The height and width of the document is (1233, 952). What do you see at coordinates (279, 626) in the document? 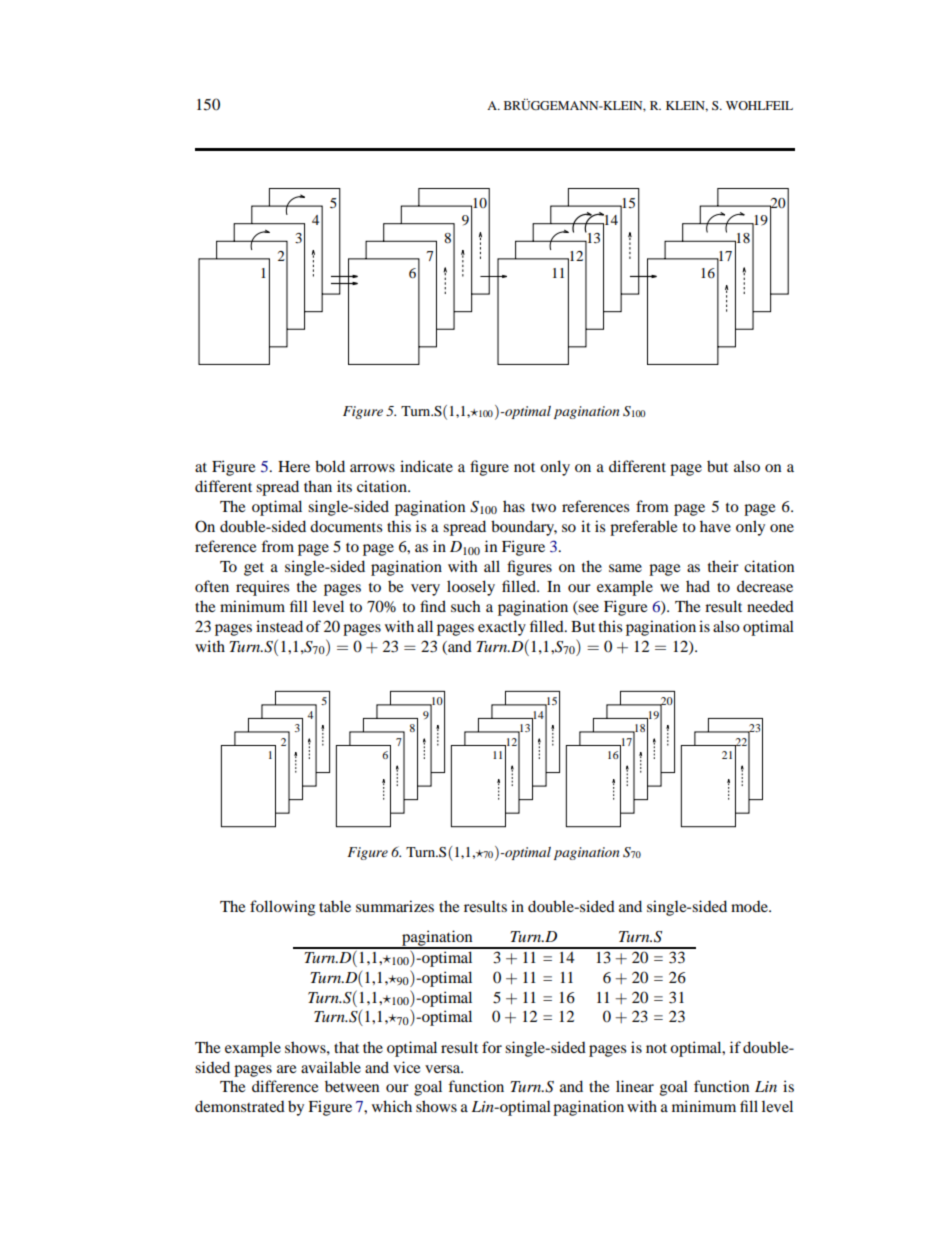
I see `instead` at bounding box center [279, 626].
